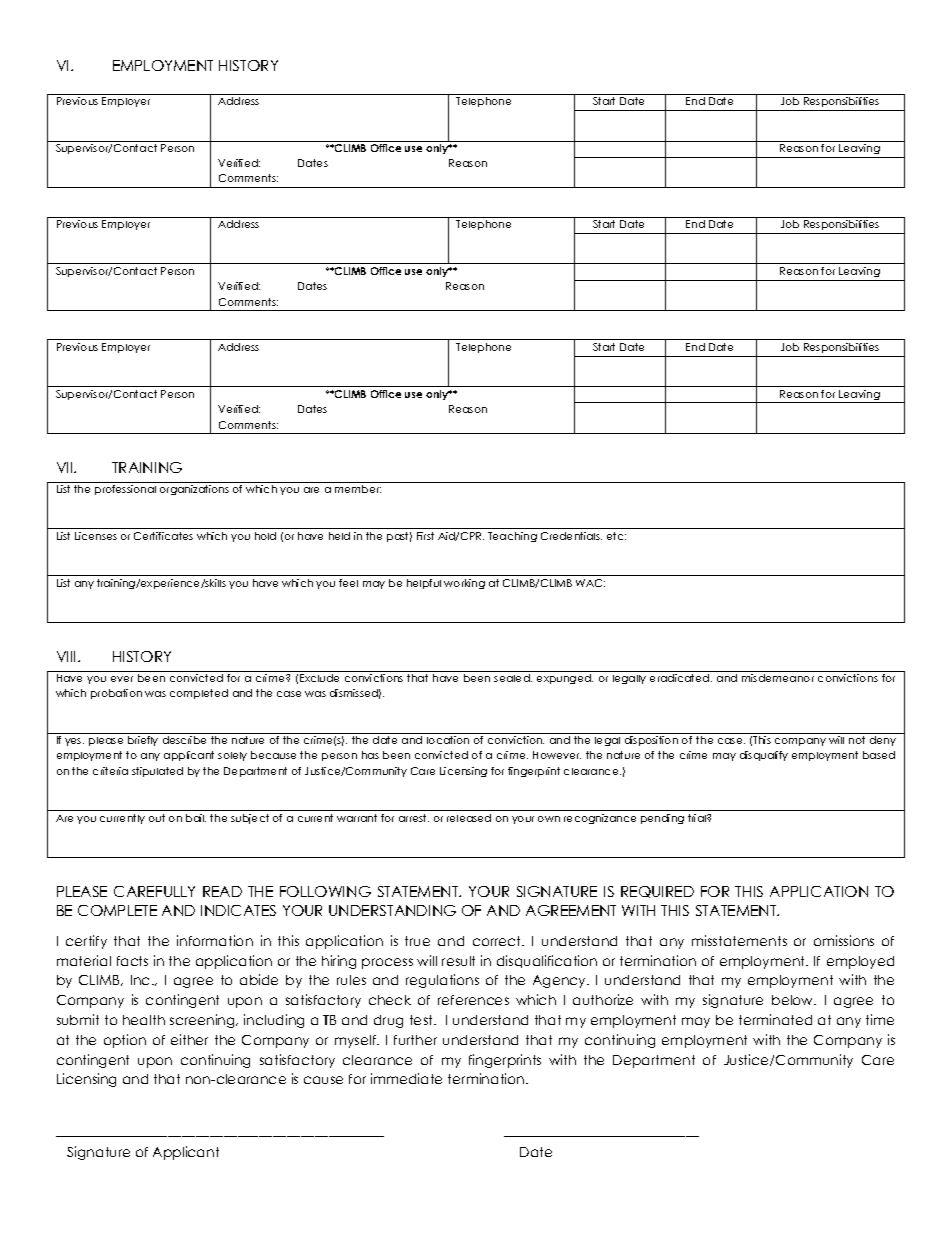 The height and width of the screenshot is (1233, 952). What do you see at coordinates (513, 678) in the screenshot?
I see `sealed` at bounding box center [513, 678].
